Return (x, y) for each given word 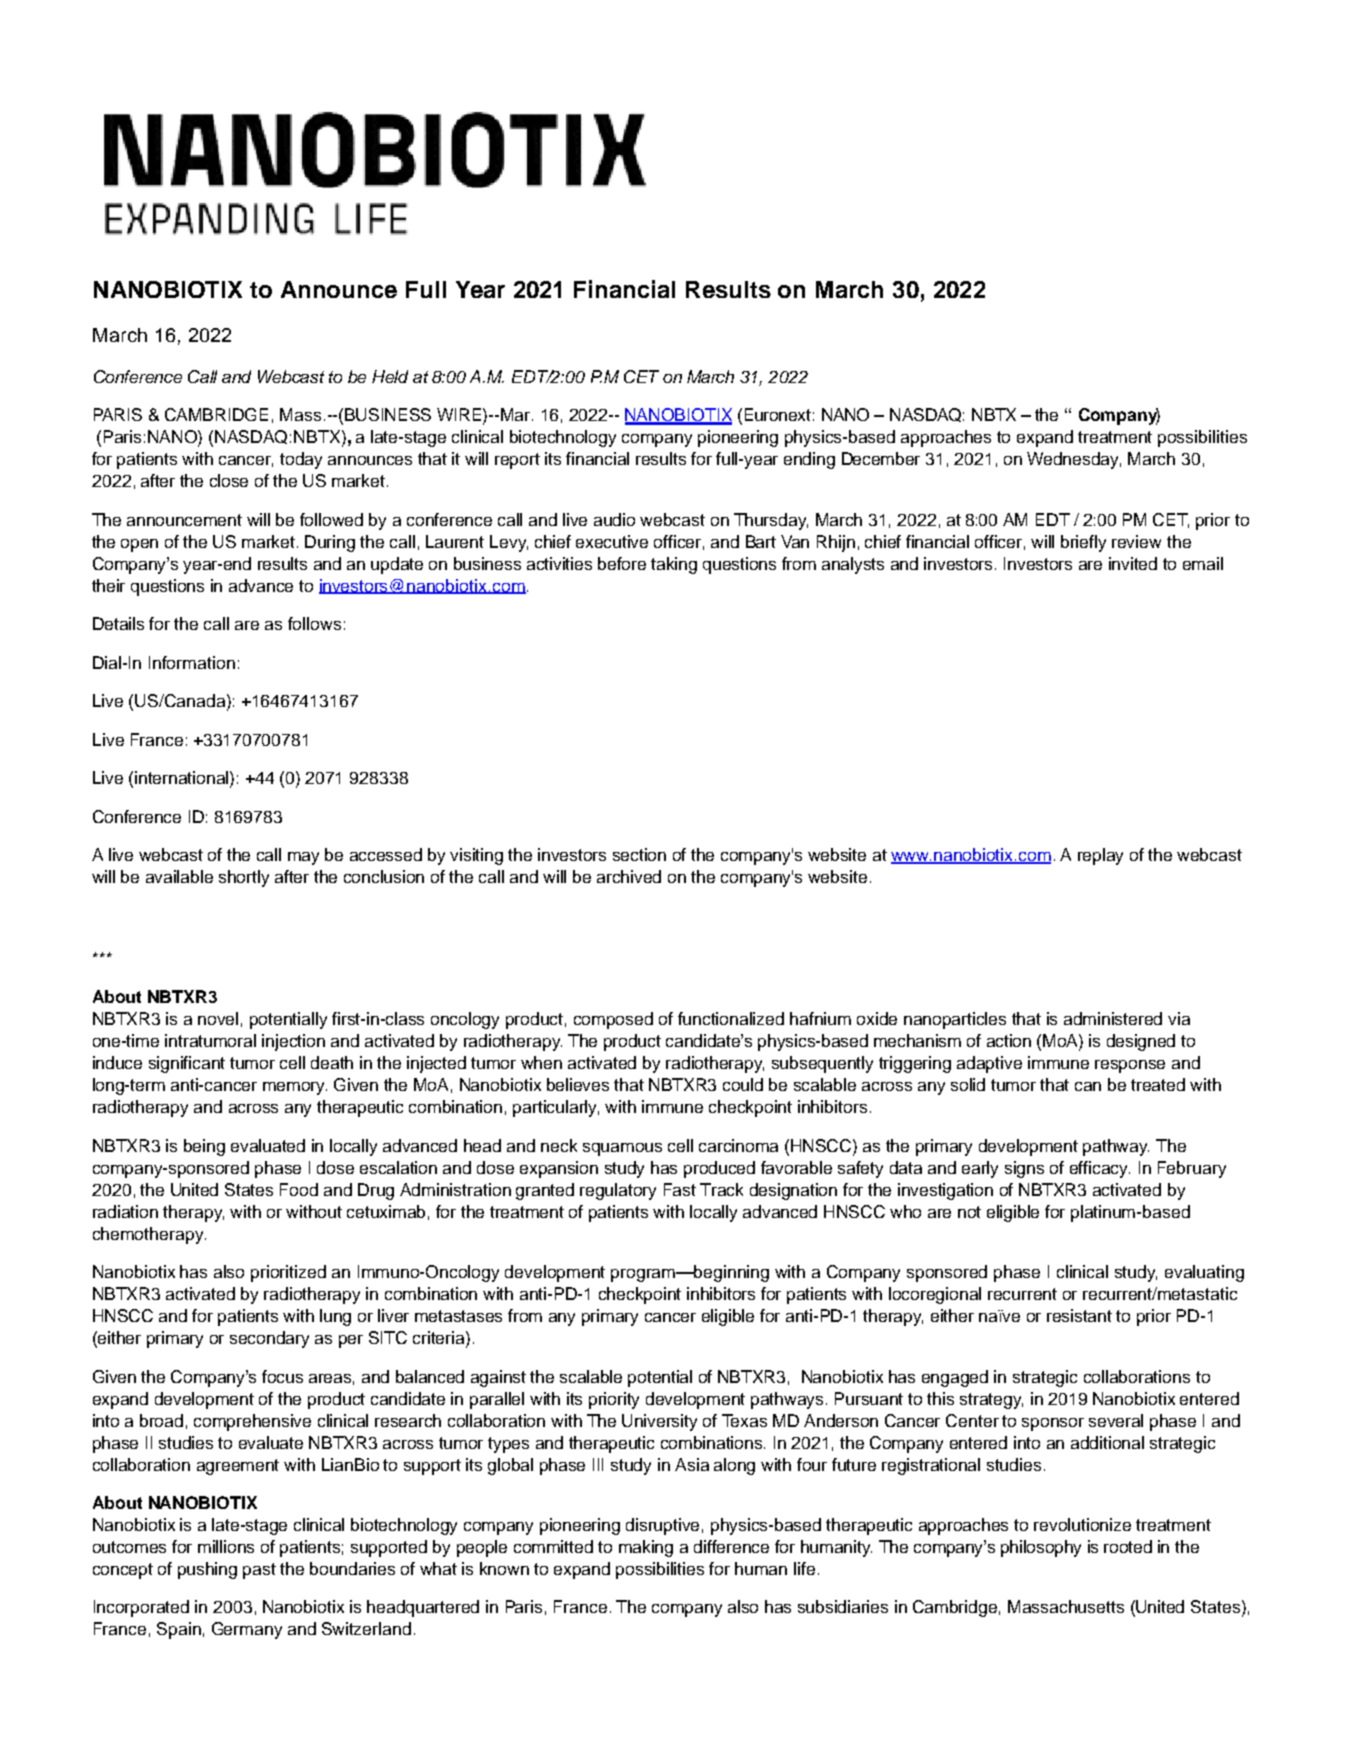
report (517, 461)
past (259, 1571)
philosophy (1041, 1548)
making (646, 1548)
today (301, 460)
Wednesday (1074, 460)
